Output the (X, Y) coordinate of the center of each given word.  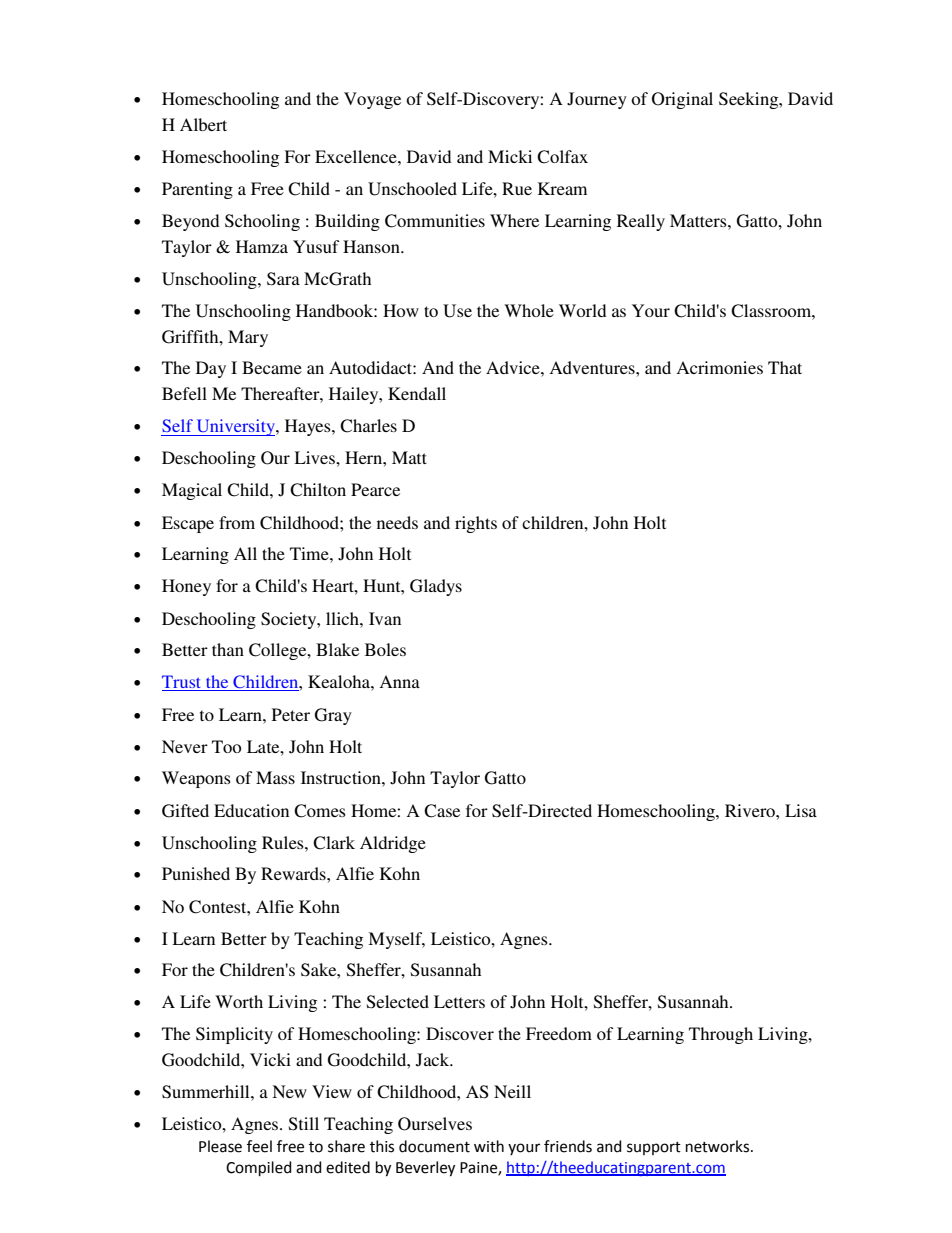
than (228, 649)
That (785, 367)
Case (442, 811)
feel (259, 1146)
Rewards (294, 873)
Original (682, 100)
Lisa (801, 810)
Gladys (436, 587)
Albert (203, 124)
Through (721, 1035)
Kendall (417, 393)
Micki (510, 156)
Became (272, 367)
